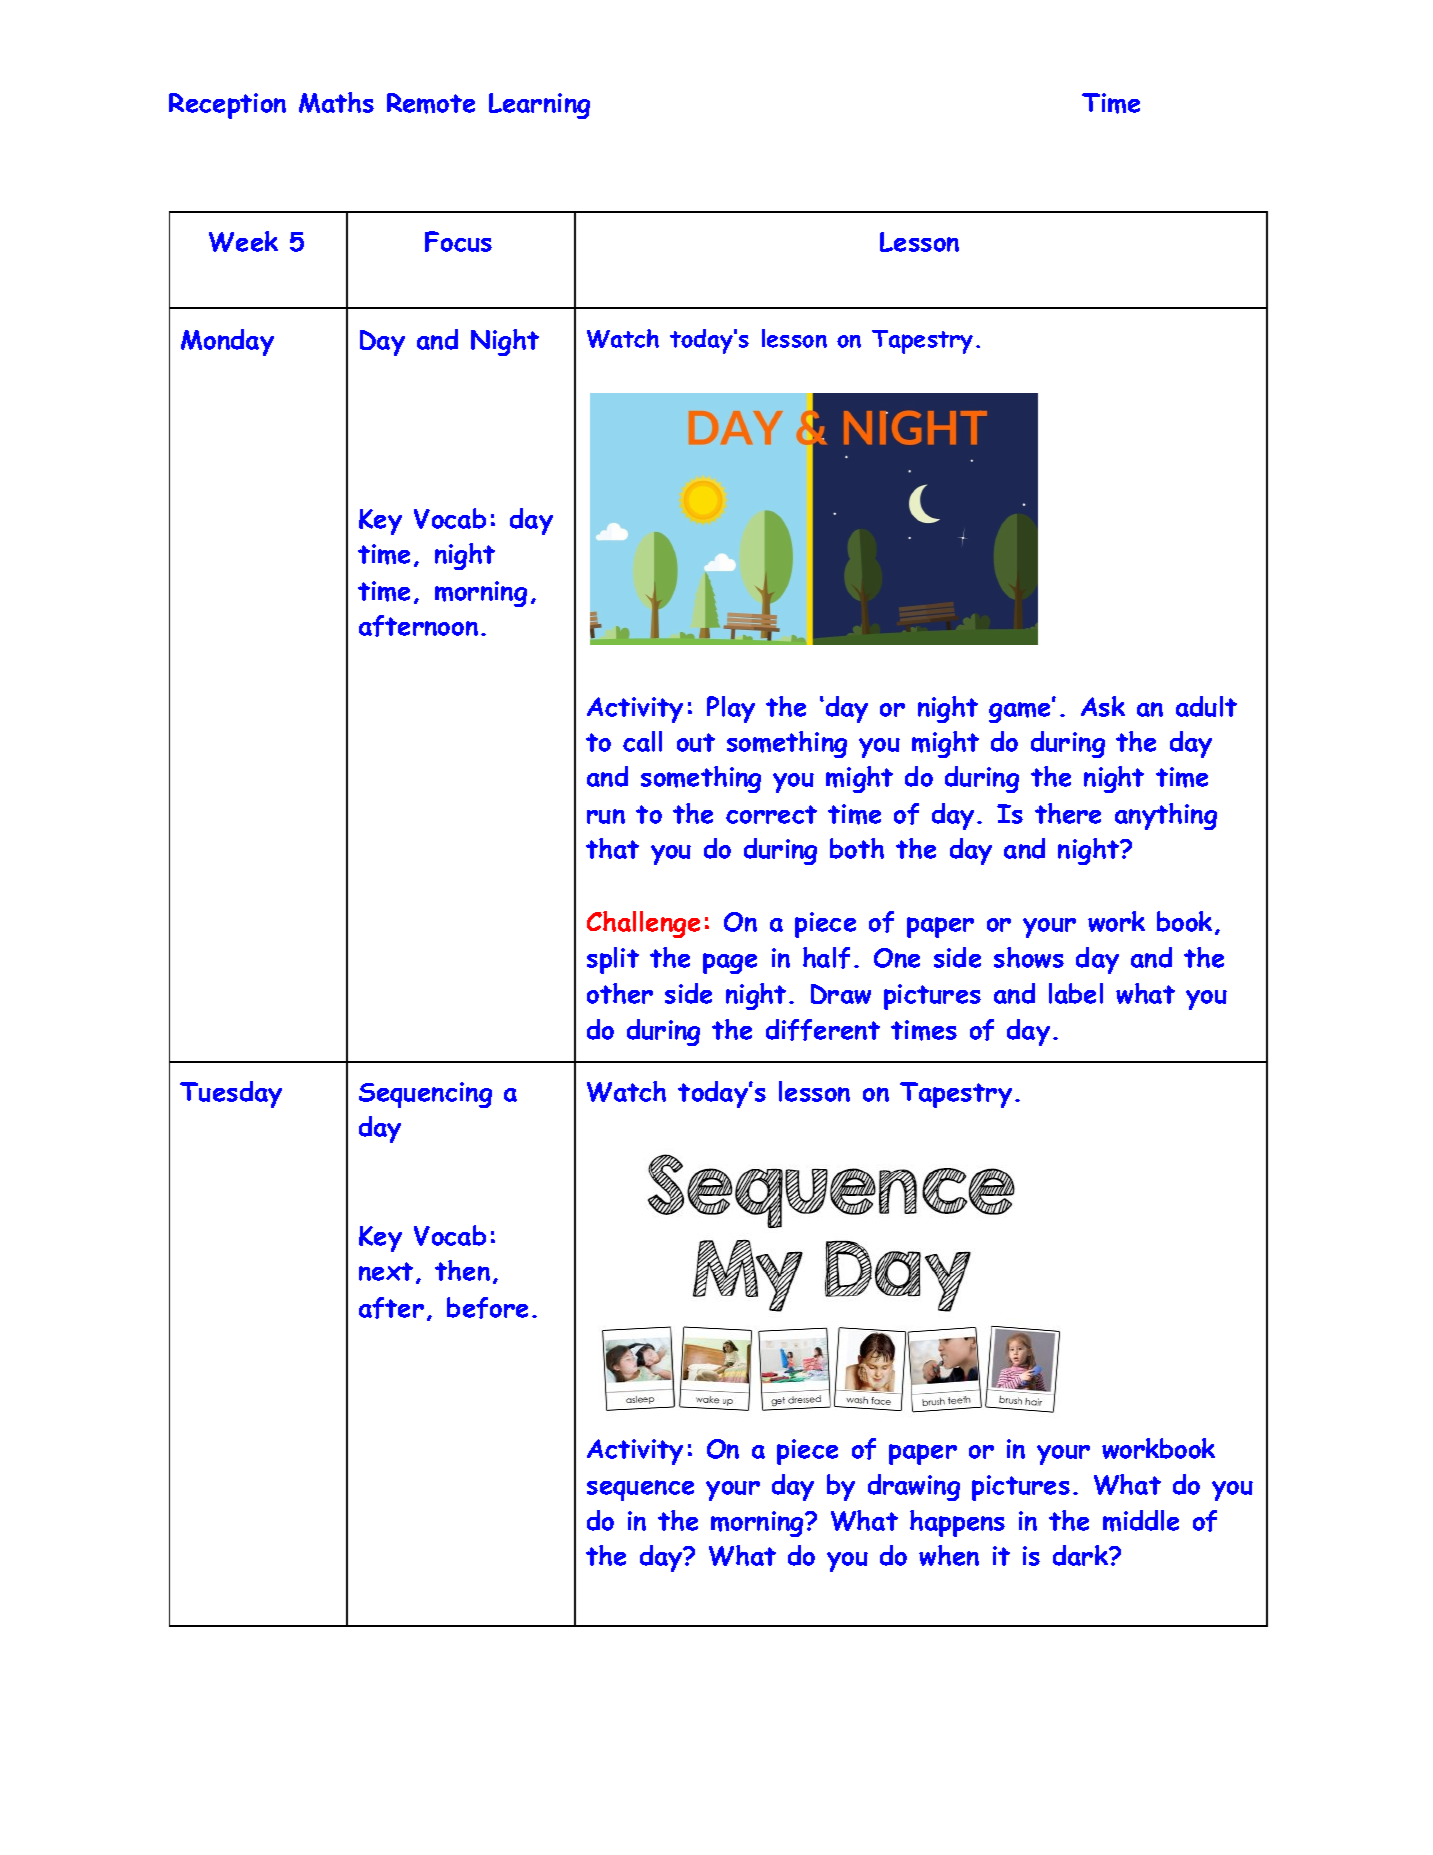 This image has height=1855, width=1433. What do you see at coordinates (771, 814) in the image?
I see `correct` at bounding box center [771, 814].
